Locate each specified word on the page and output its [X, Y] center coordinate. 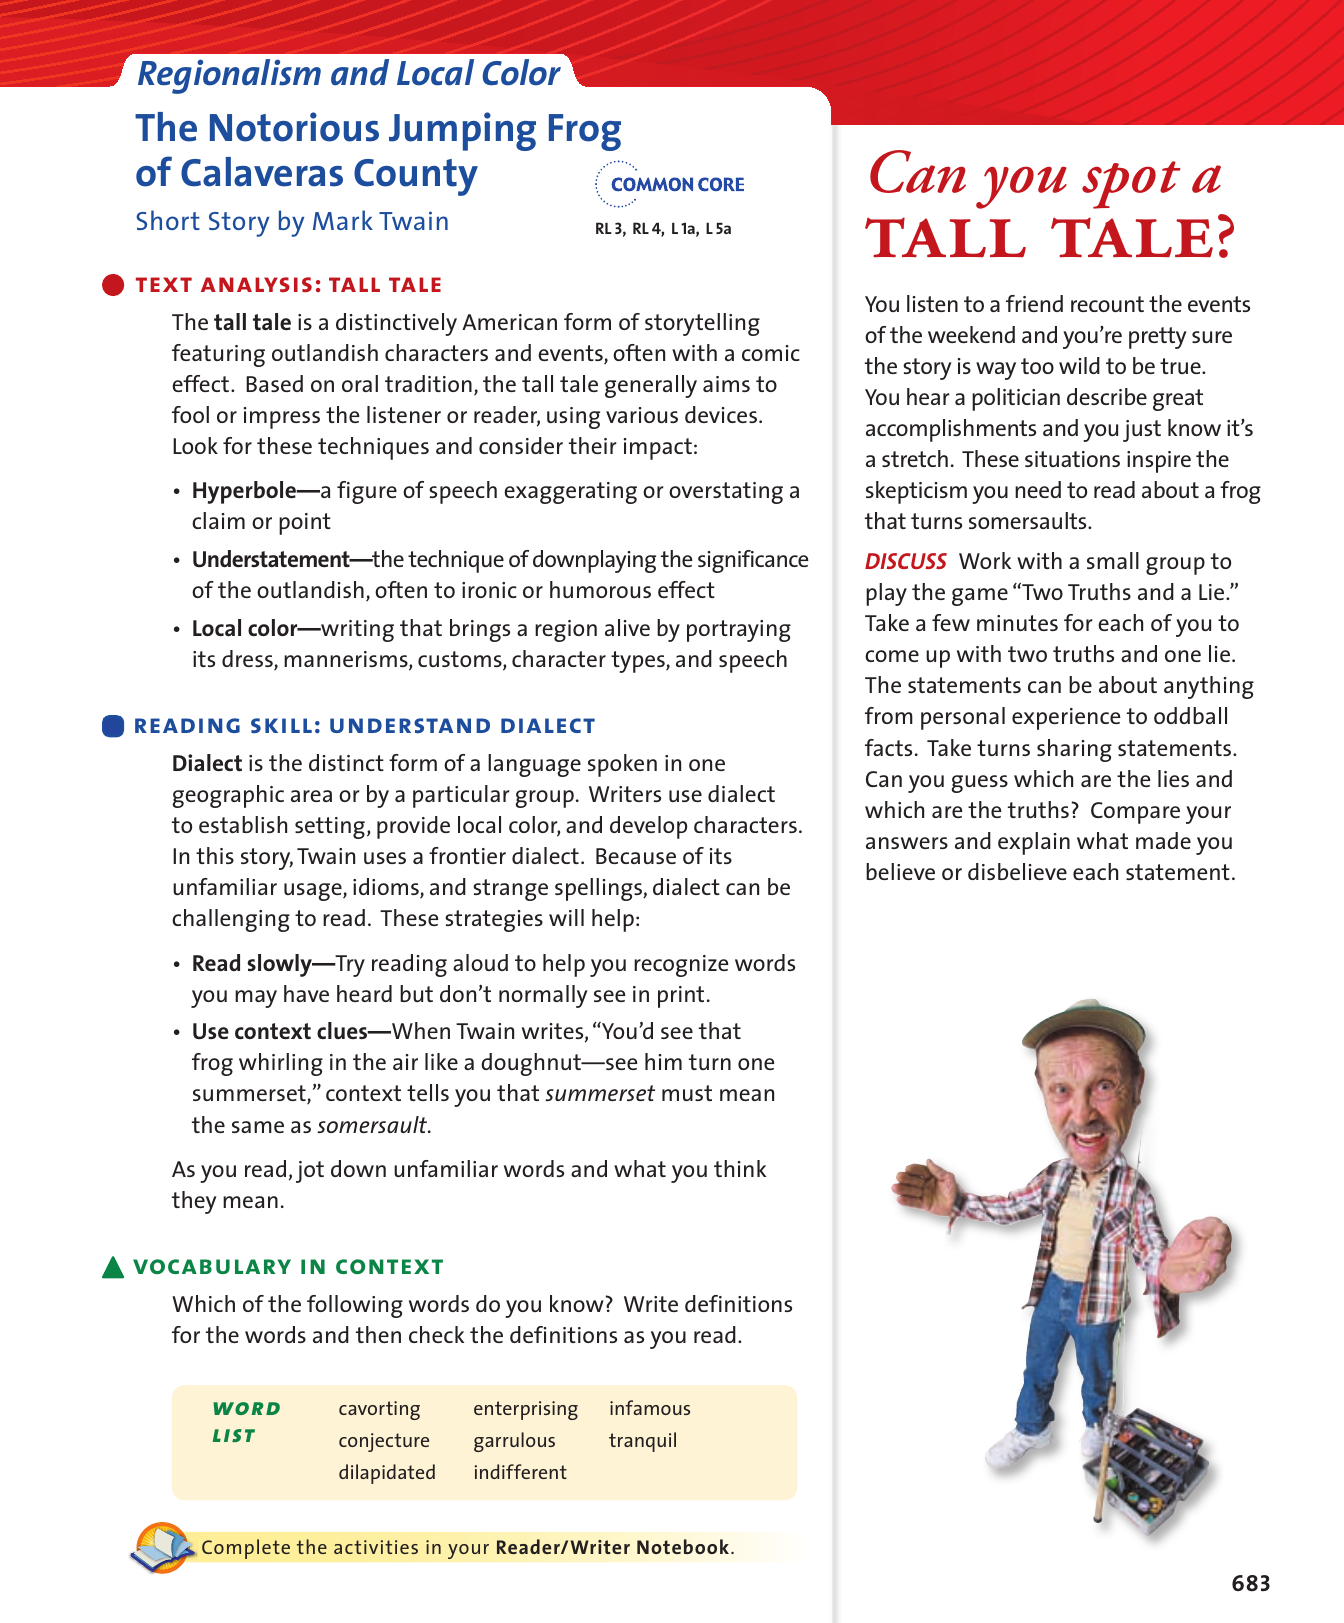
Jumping [462, 131]
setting [330, 828]
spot [1131, 185]
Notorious [294, 127]
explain [1034, 843]
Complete [246, 1549]
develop [648, 827]
